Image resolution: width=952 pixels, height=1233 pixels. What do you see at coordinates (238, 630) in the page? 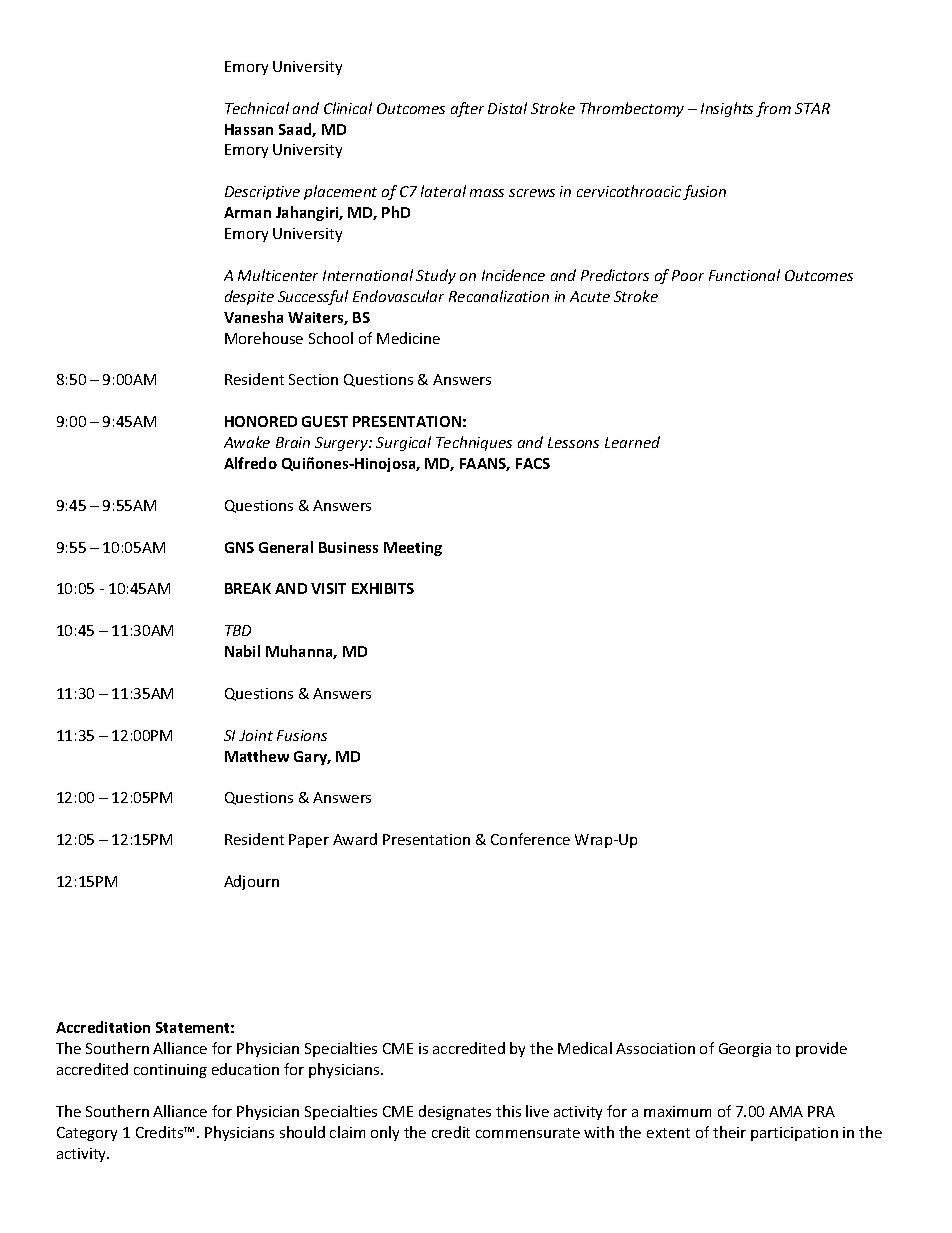
I see `TBD` at bounding box center [238, 630].
